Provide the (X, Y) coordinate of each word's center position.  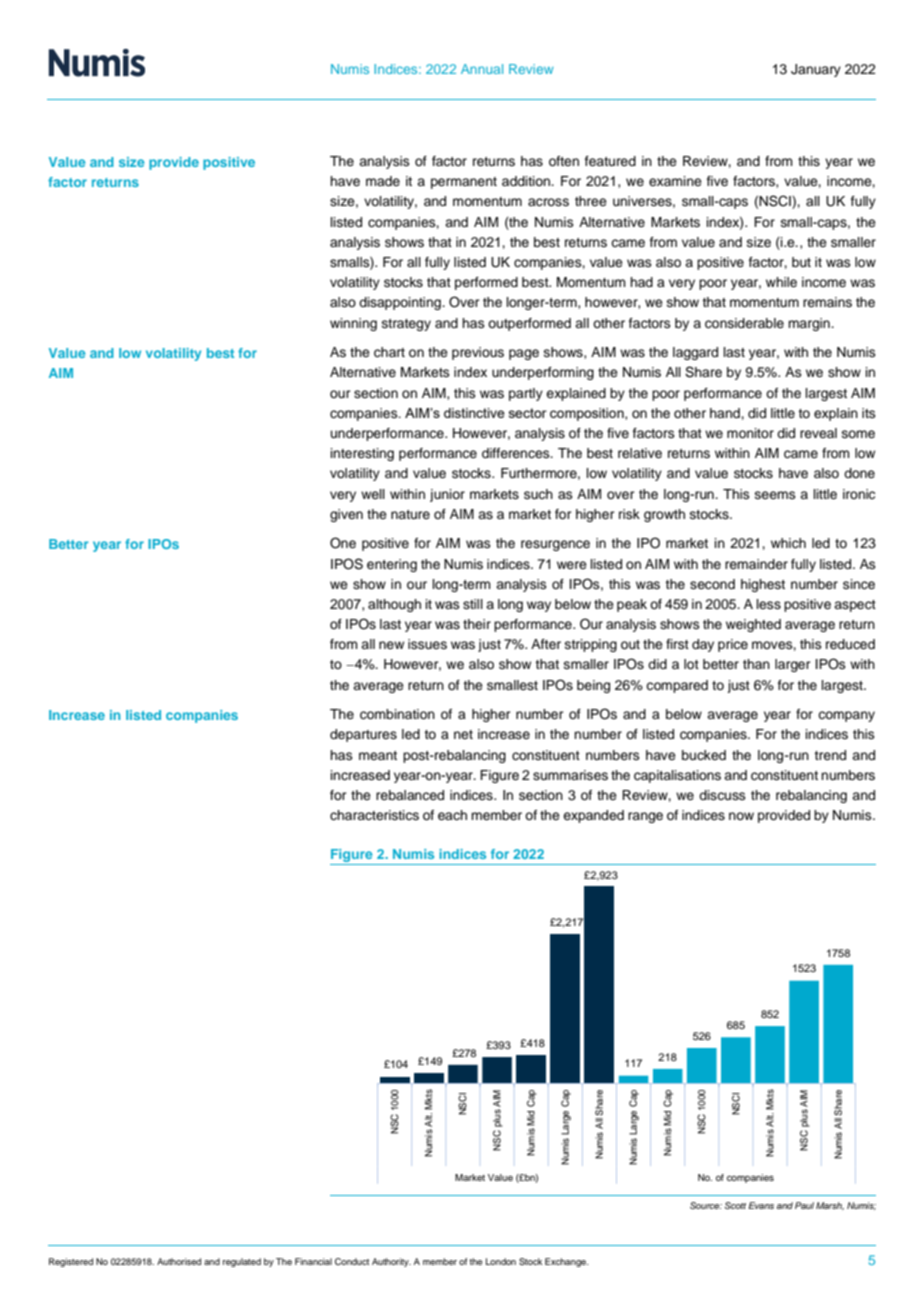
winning (353, 324)
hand (726, 413)
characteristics (374, 815)
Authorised (179, 1261)
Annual (482, 69)
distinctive (474, 413)
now (741, 816)
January (816, 70)
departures (363, 735)
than (756, 664)
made (383, 181)
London (501, 1261)
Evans (761, 1205)
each (452, 815)
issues (427, 644)
